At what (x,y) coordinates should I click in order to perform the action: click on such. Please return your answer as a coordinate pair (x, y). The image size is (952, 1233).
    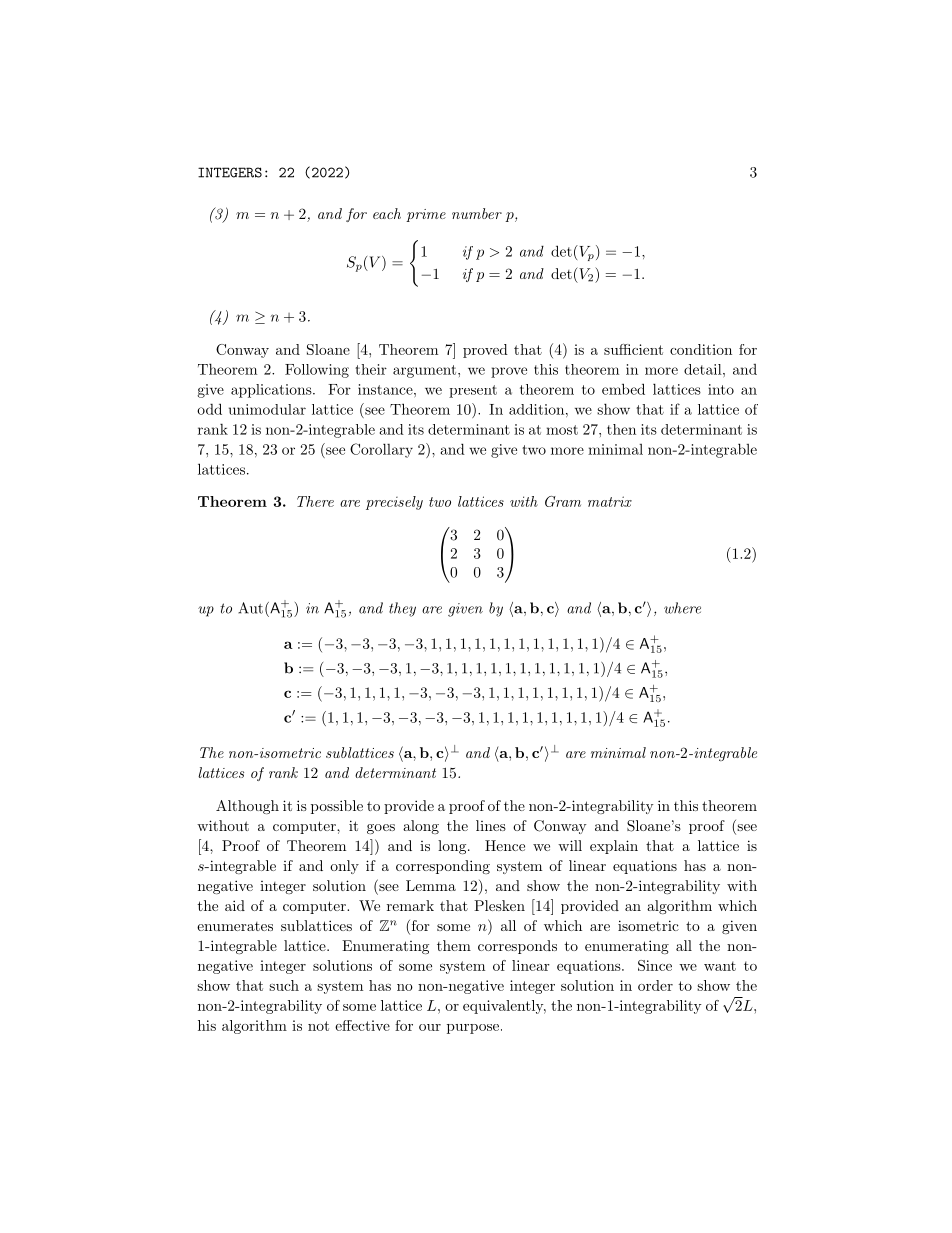
    Looking at the image, I should click on (284, 985).
